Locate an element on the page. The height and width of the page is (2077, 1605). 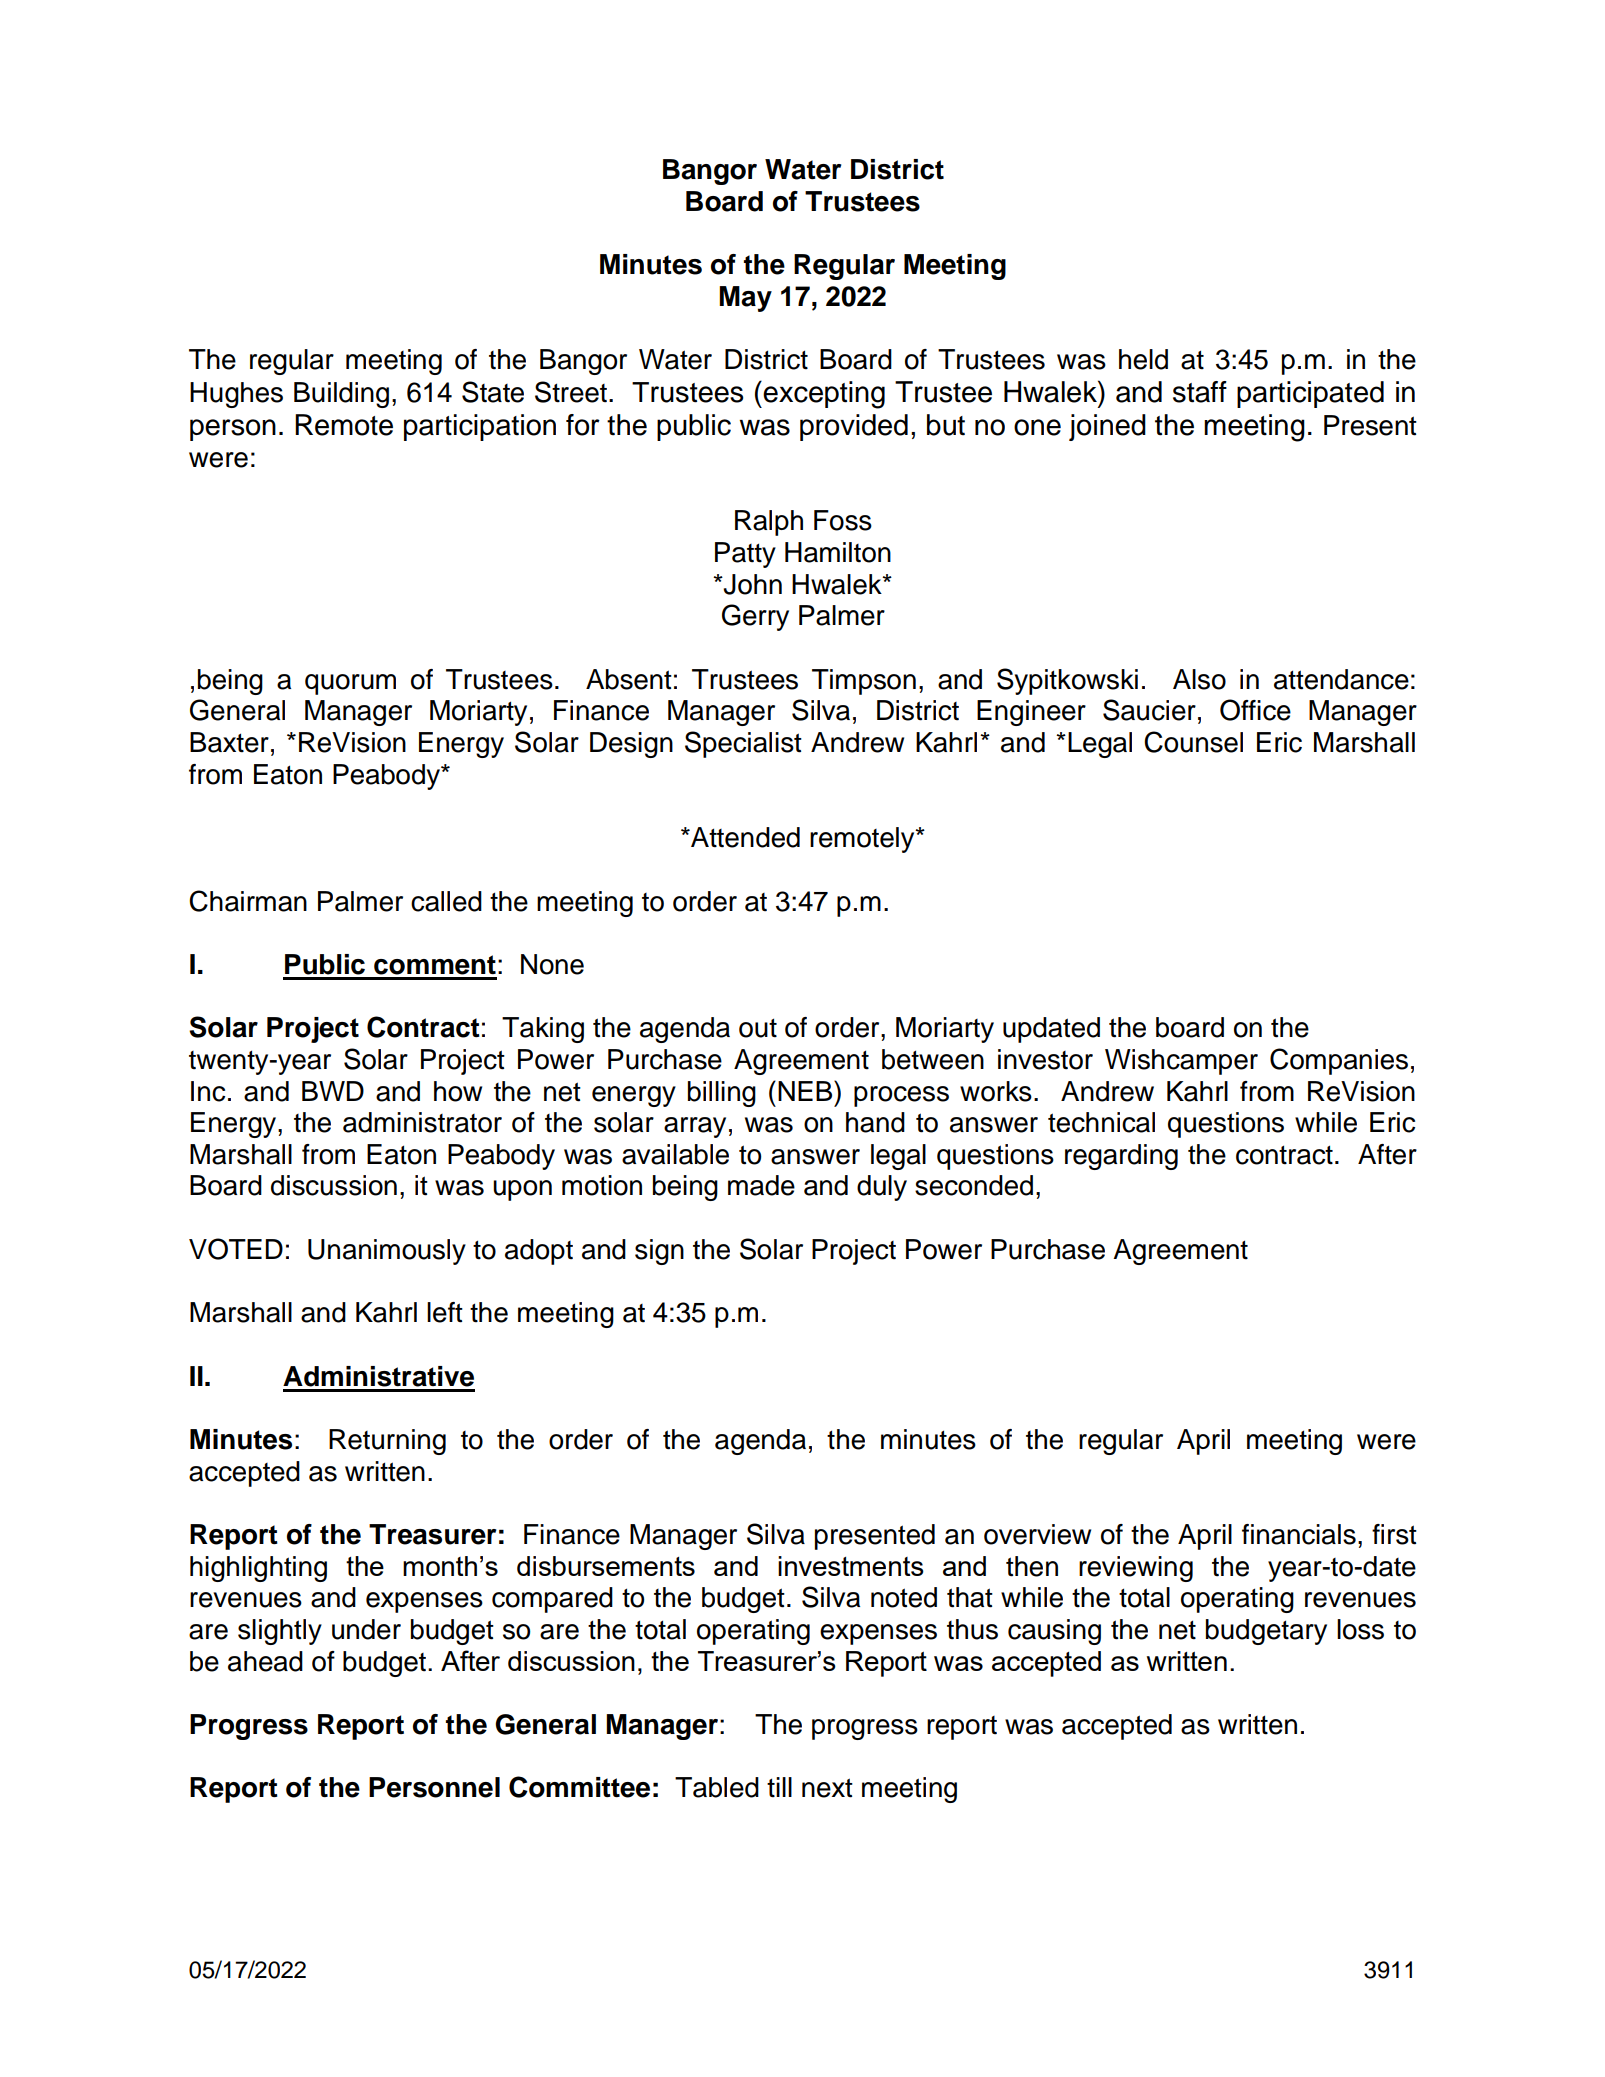
ahead is located at coordinates (265, 1661).
